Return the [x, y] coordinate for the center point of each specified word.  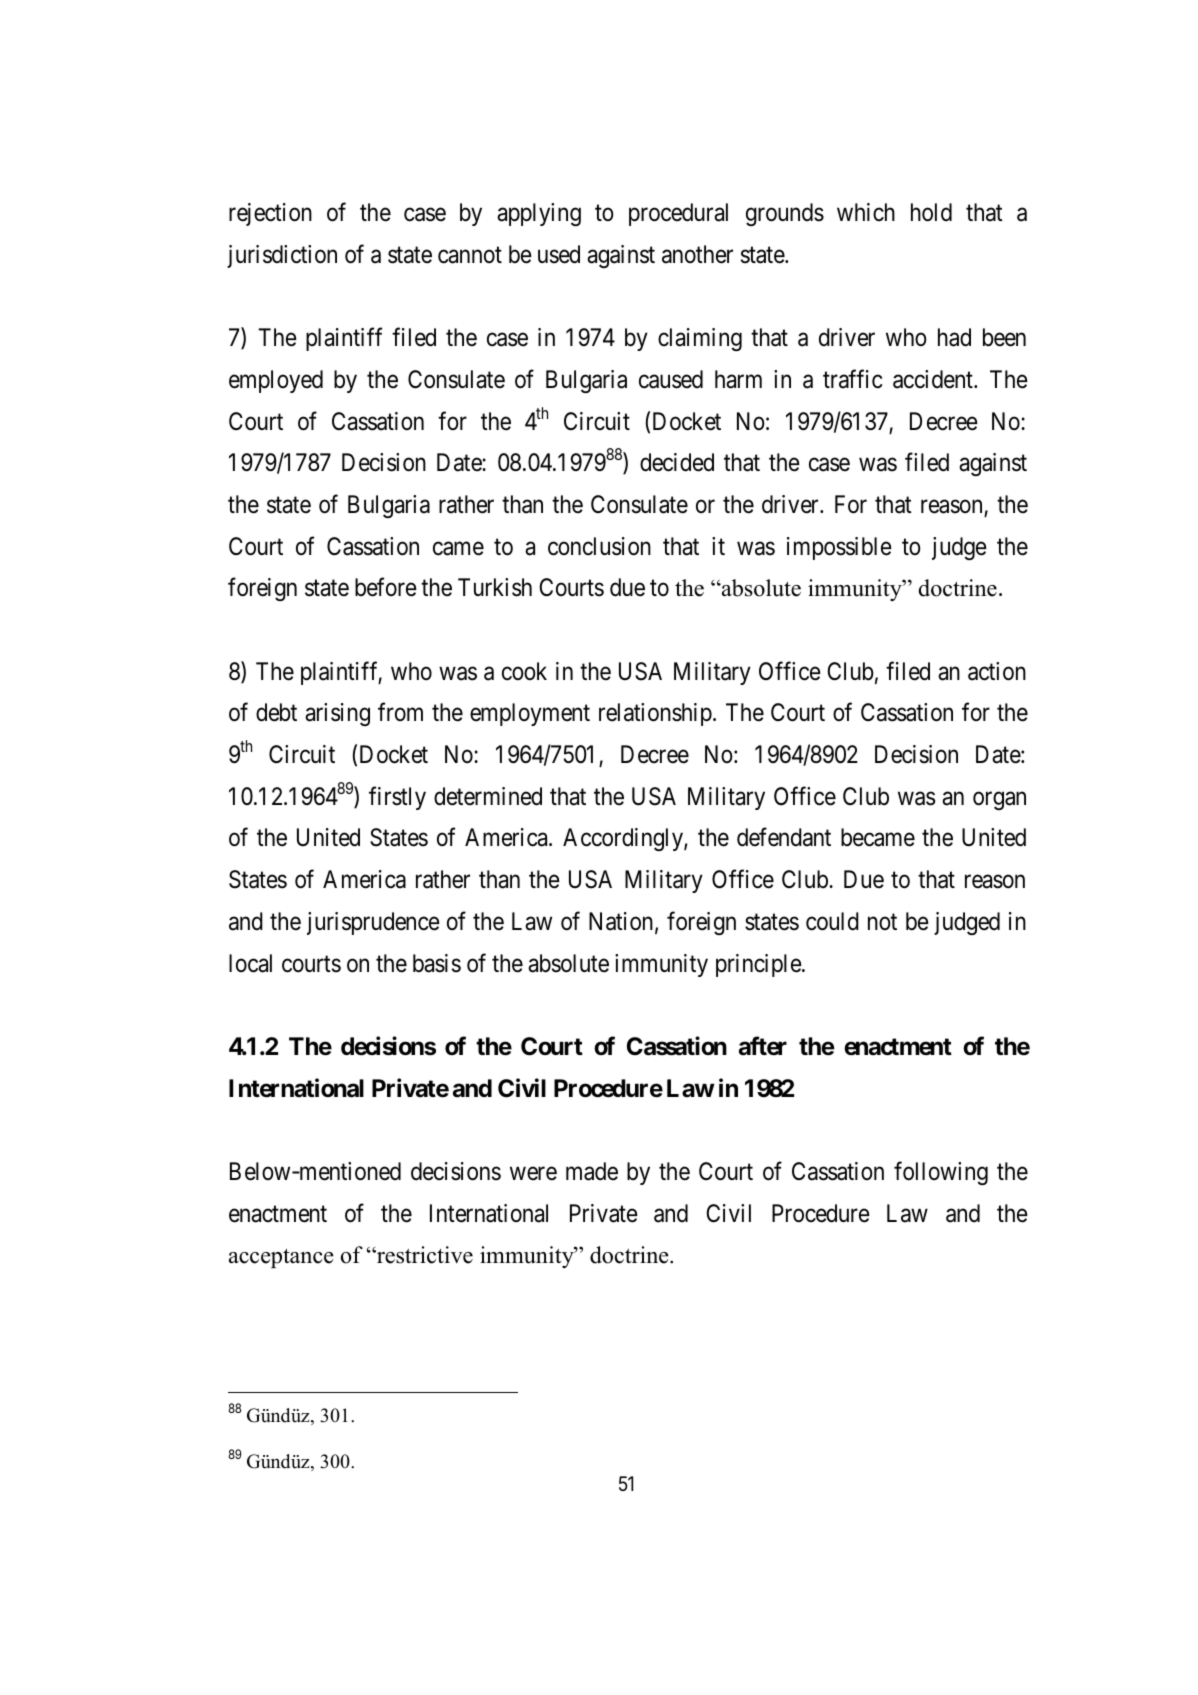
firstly [397, 798]
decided [677, 462]
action [997, 671]
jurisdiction [282, 256]
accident [934, 379]
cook [524, 671]
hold [931, 212]
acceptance [281, 1258]
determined [488, 796]
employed [276, 381]
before [386, 587]
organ [999, 801]
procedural [678, 214]
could [832, 921]
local [250, 963]
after [763, 1046]
